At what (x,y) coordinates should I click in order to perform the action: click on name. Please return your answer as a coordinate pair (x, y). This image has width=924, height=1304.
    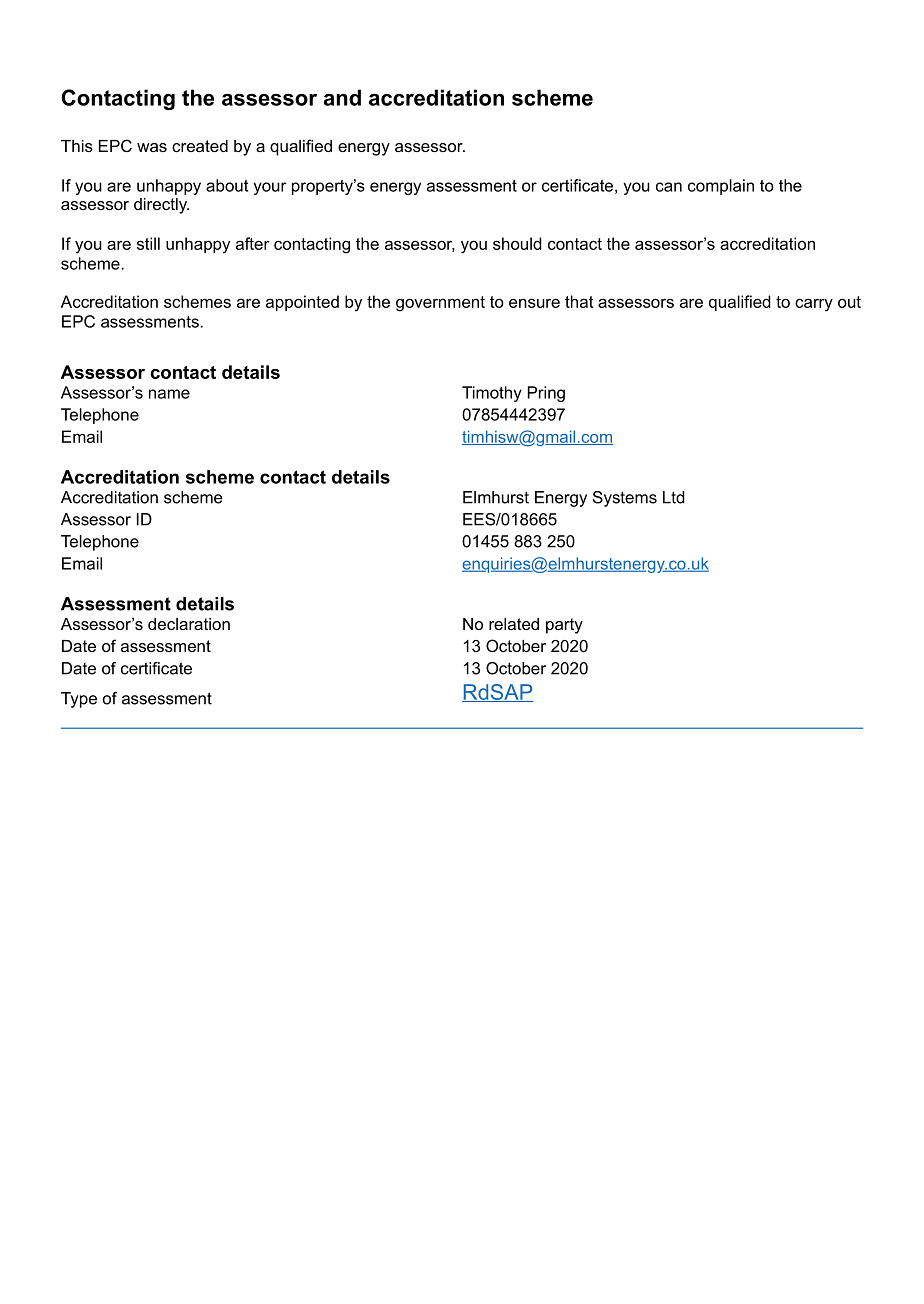
    Looking at the image, I should click on (169, 394).
